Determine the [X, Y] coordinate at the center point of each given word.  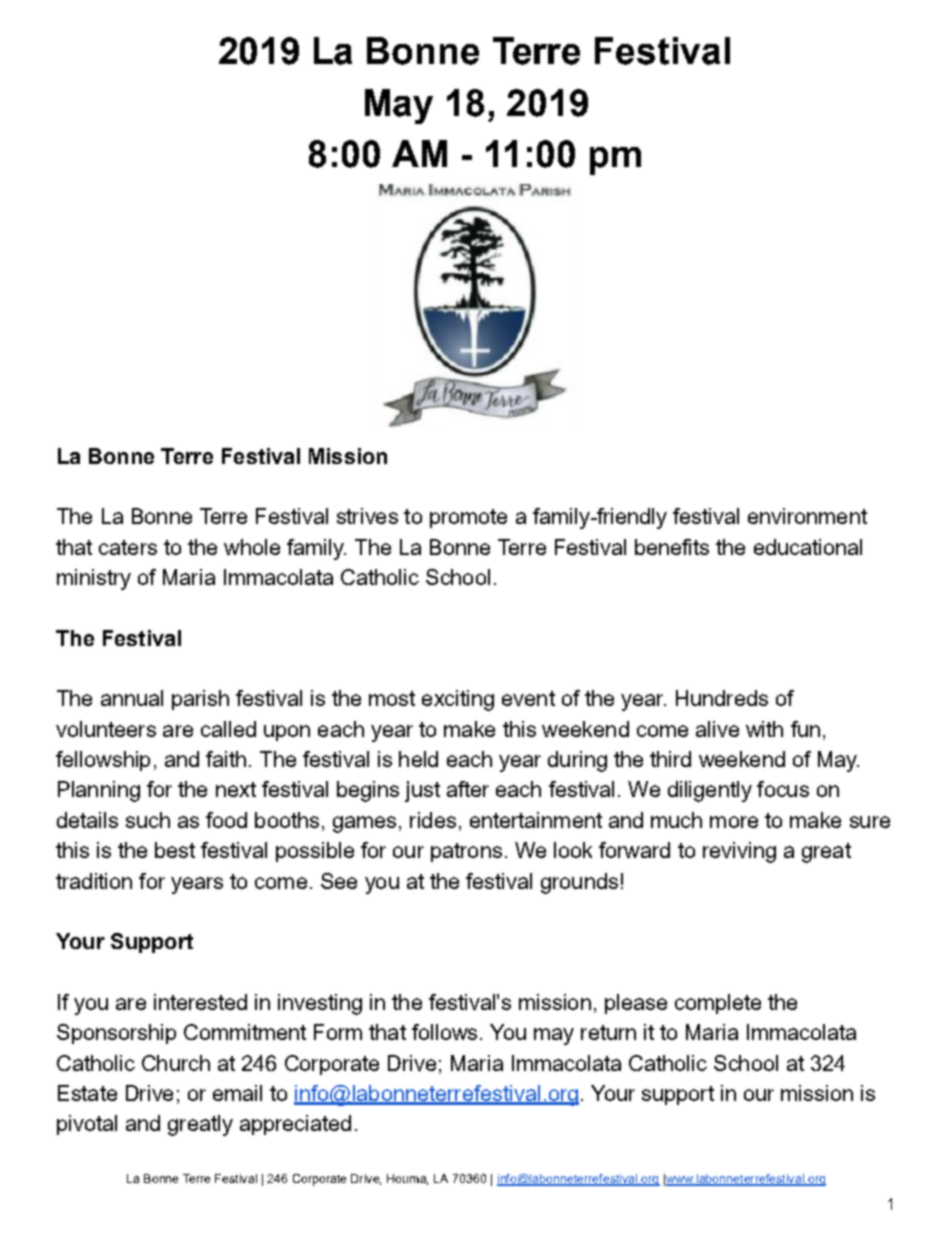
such [148, 820]
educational [808, 547]
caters [128, 547]
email [237, 1093]
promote [468, 518]
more [734, 822]
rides [433, 820]
